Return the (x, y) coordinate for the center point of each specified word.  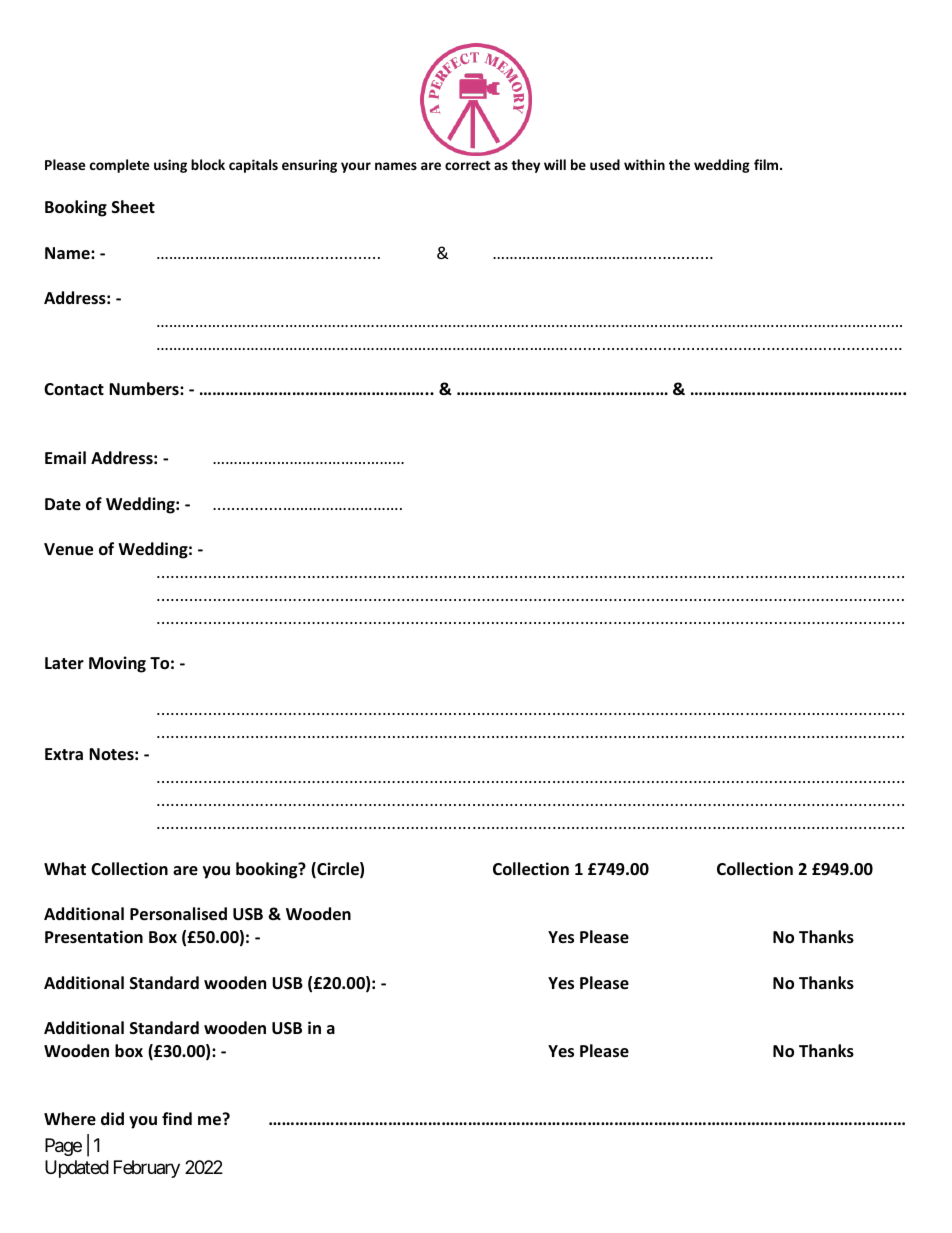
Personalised (178, 914)
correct (468, 165)
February (147, 1169)
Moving (117, 664)
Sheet (133, 207)
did (112, 1118)
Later (64, 663)
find (177, 1118)
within (644, 164)
